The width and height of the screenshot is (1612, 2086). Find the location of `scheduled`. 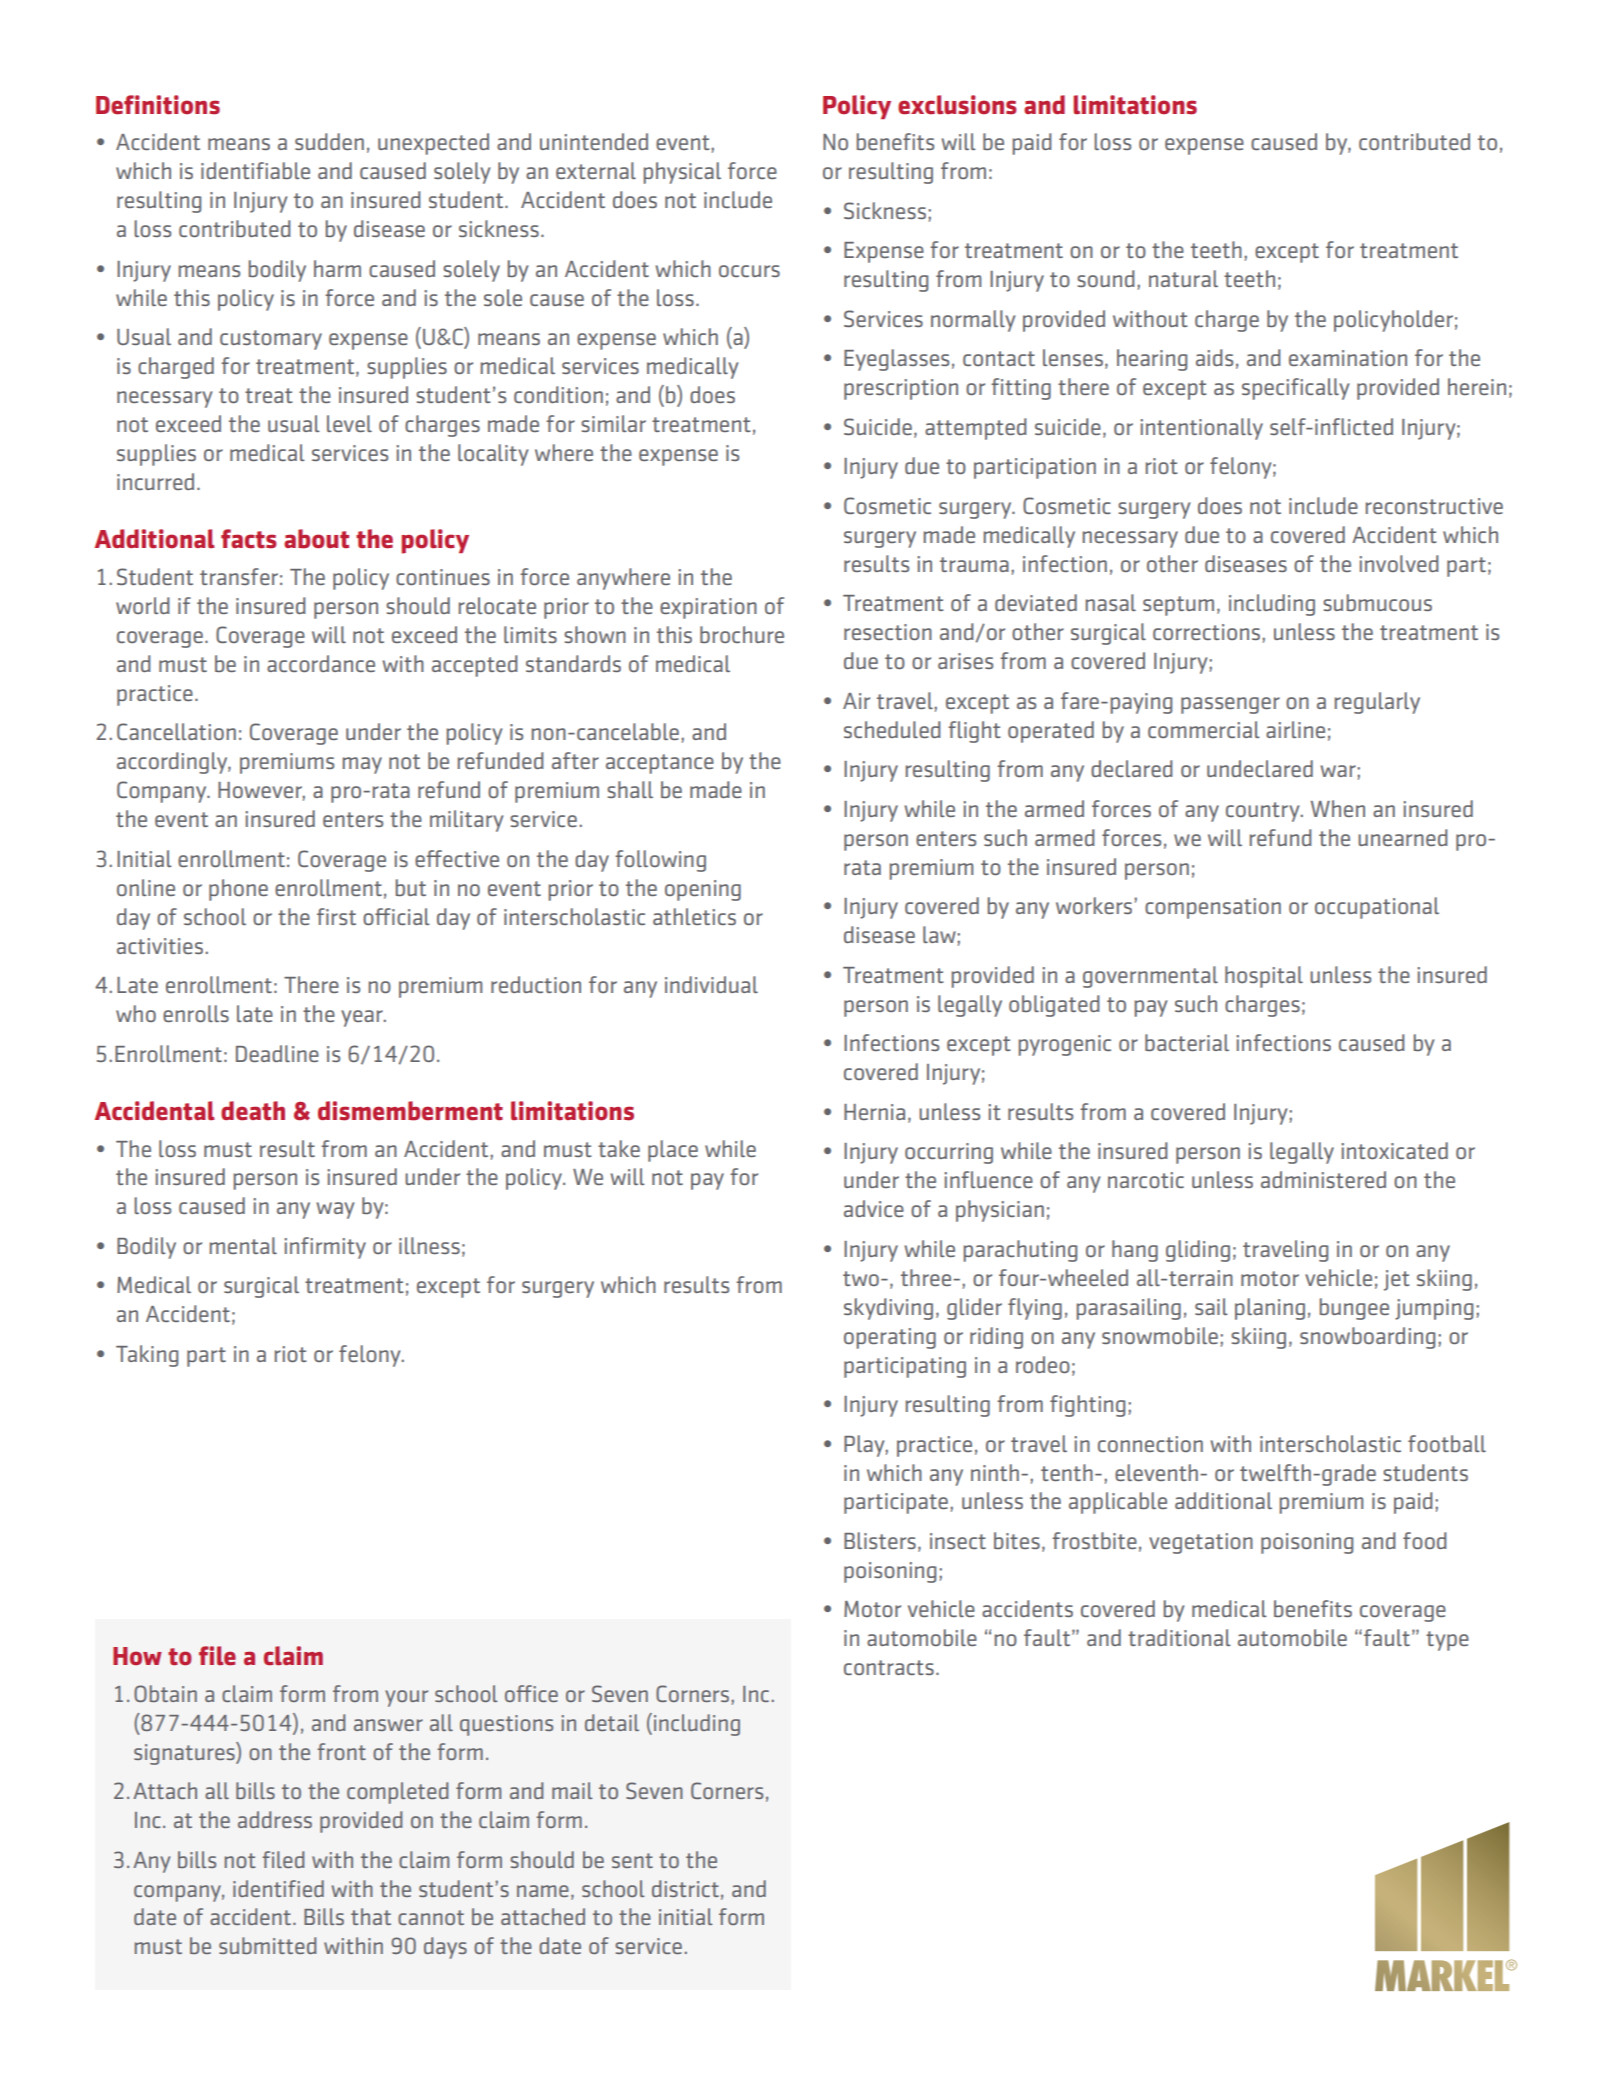

scheduled is located at coordinates (892, 729).
